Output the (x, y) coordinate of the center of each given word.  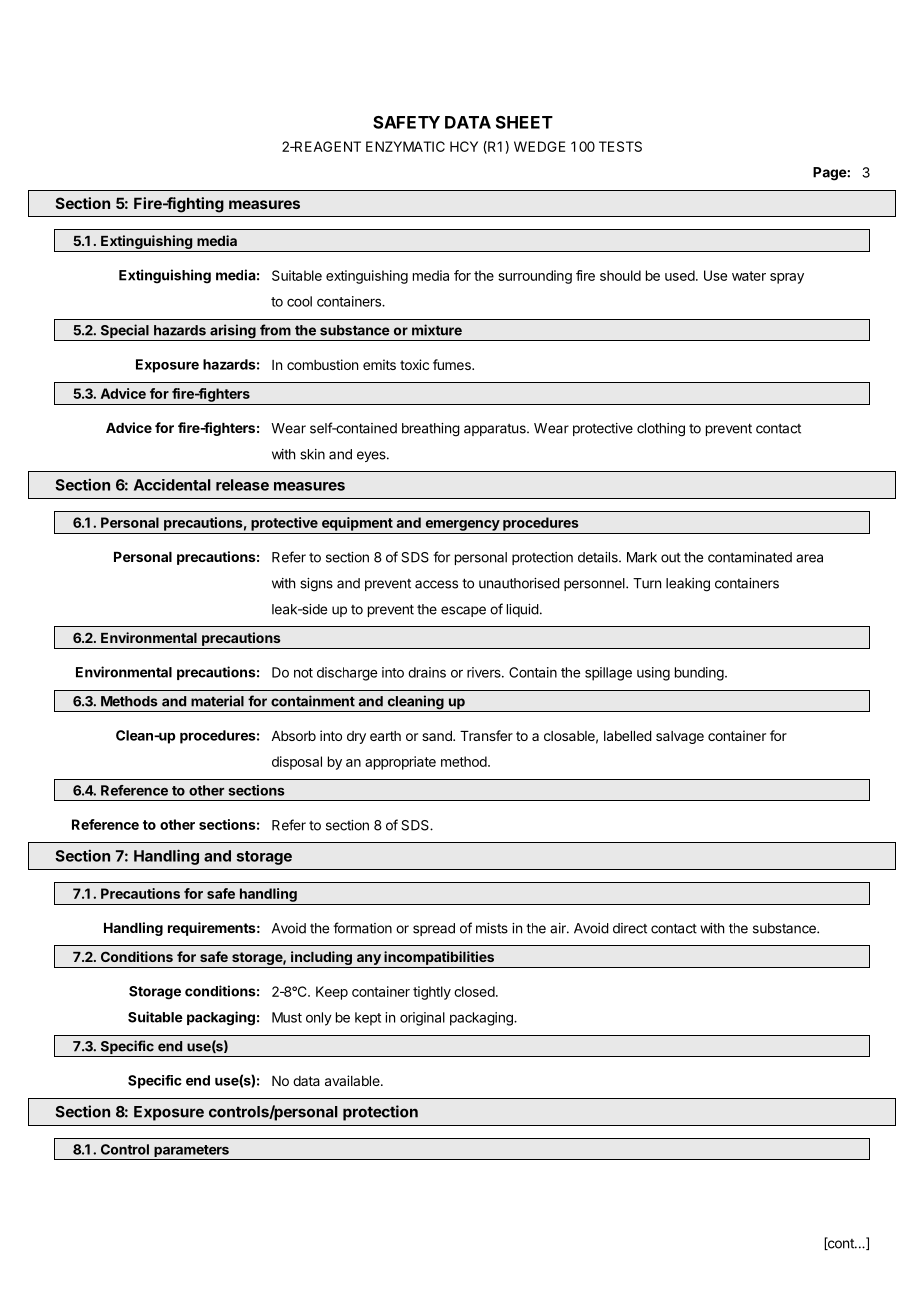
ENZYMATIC (405, 146)
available (353, 1080)
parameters (191, 1152)
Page (830, 174)
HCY (464, 146)
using (653, 674)
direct (630, 928)
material (217, 701)
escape (463, 611)
